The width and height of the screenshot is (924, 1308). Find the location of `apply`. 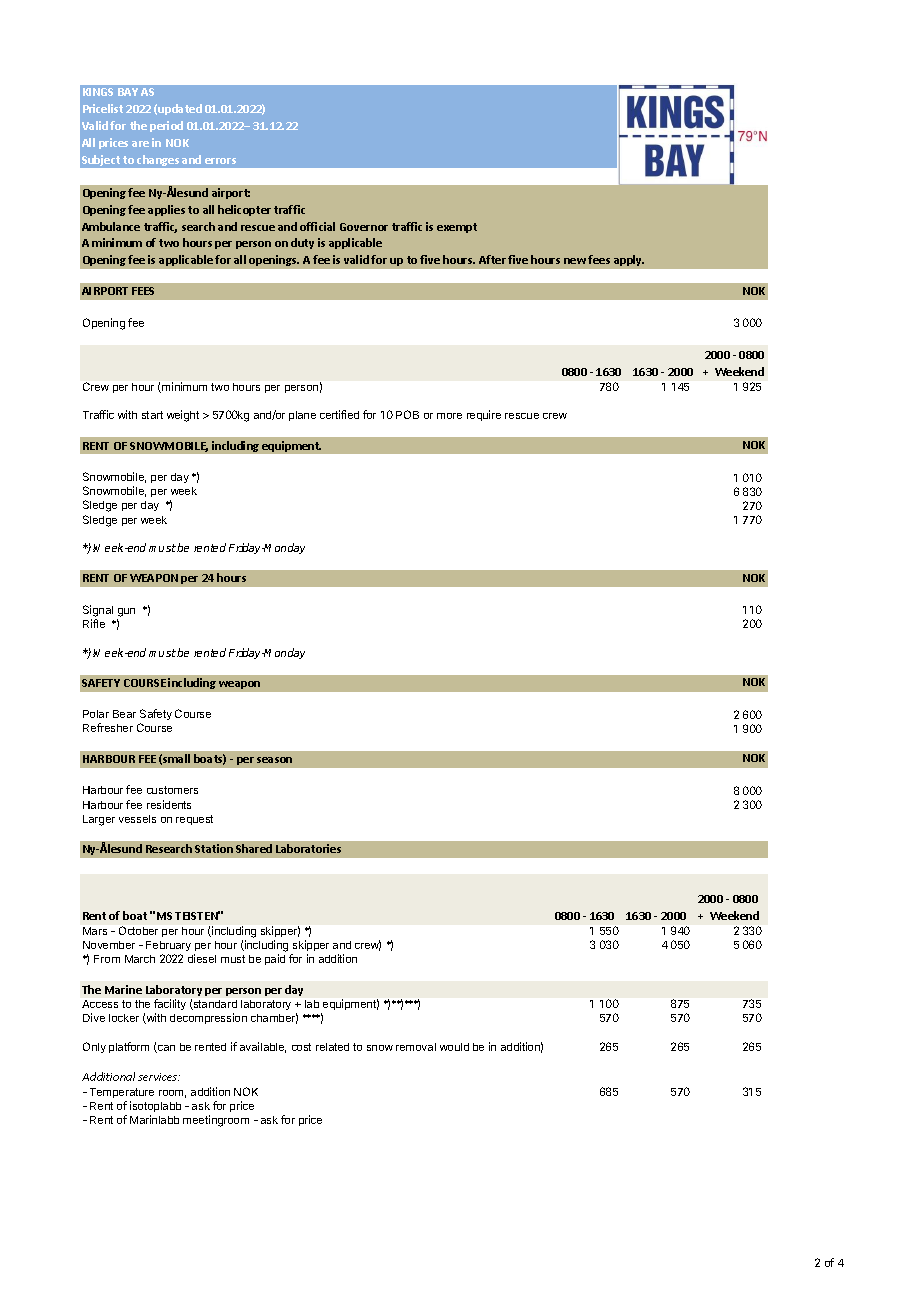

apply is located at coordinates (629, 260).
